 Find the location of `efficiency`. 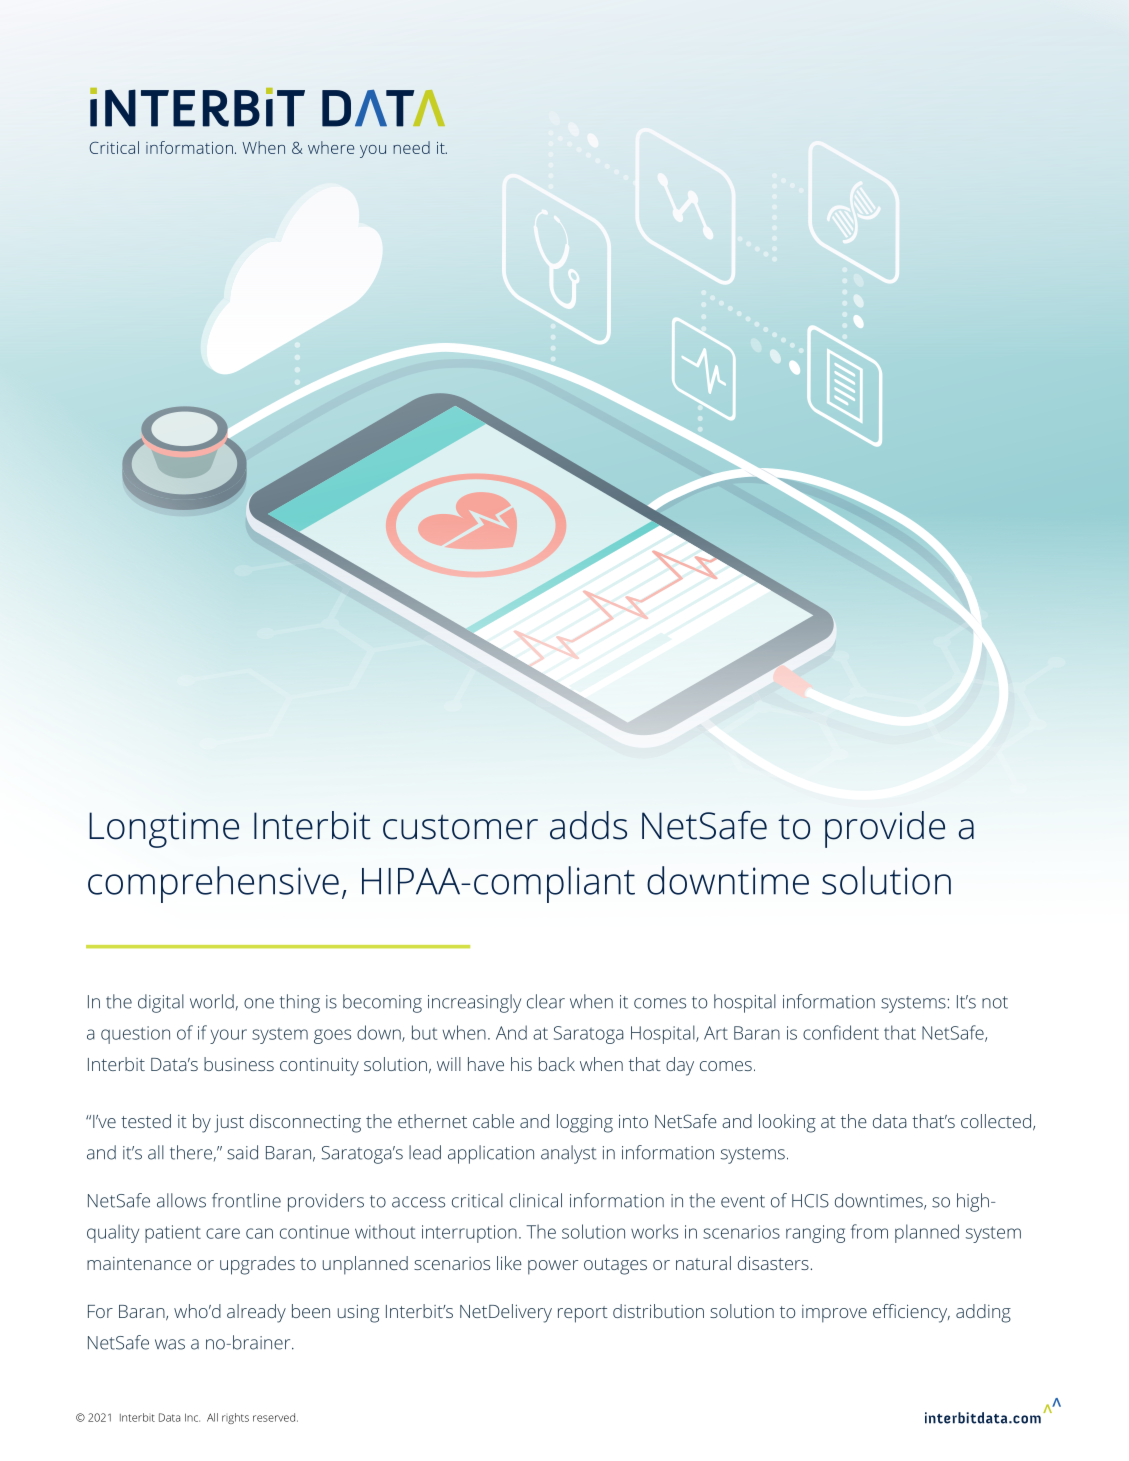

efficiency is located at coordinates (911, 1313).
